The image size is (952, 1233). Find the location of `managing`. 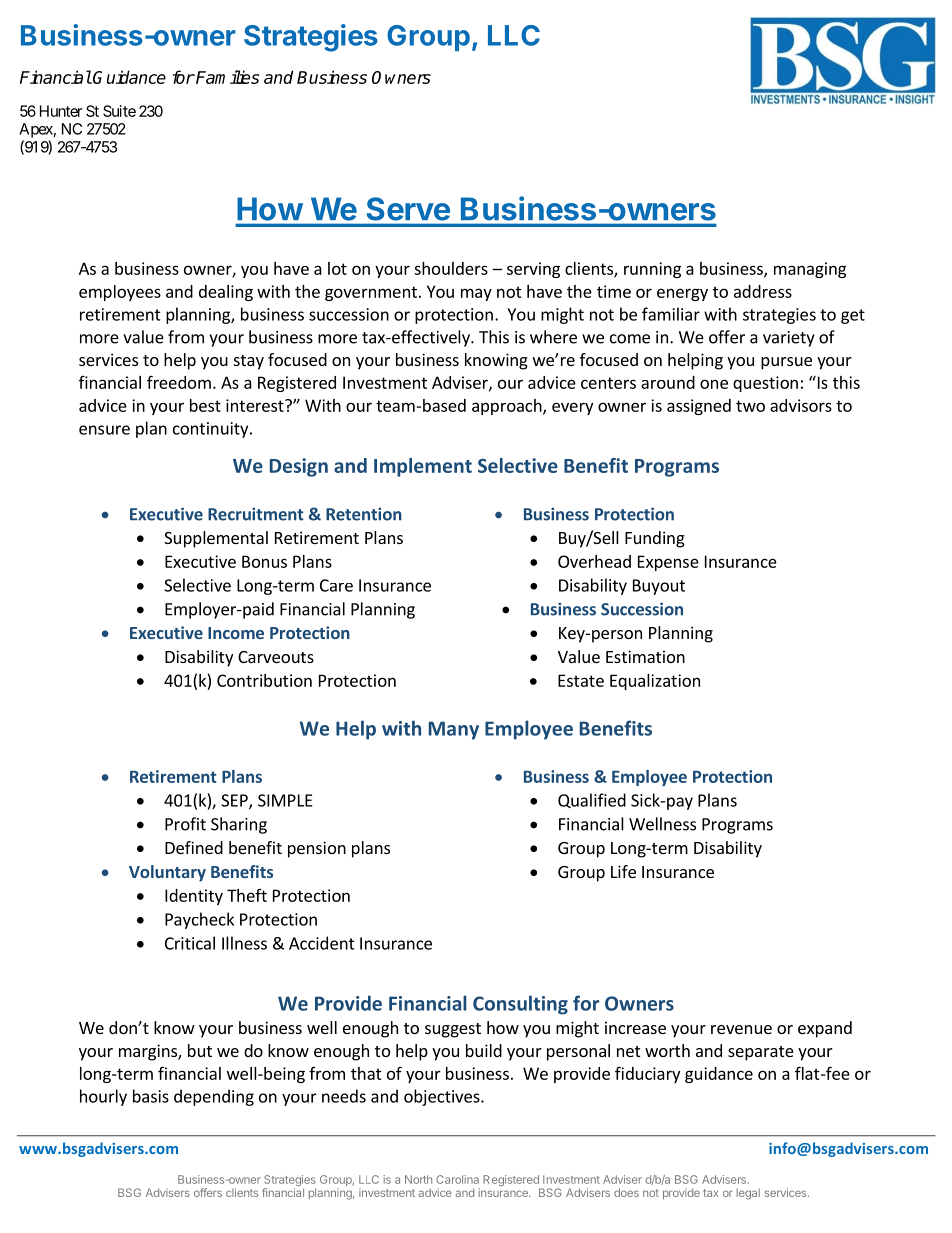

managing is located at coordinates (810, 270).
